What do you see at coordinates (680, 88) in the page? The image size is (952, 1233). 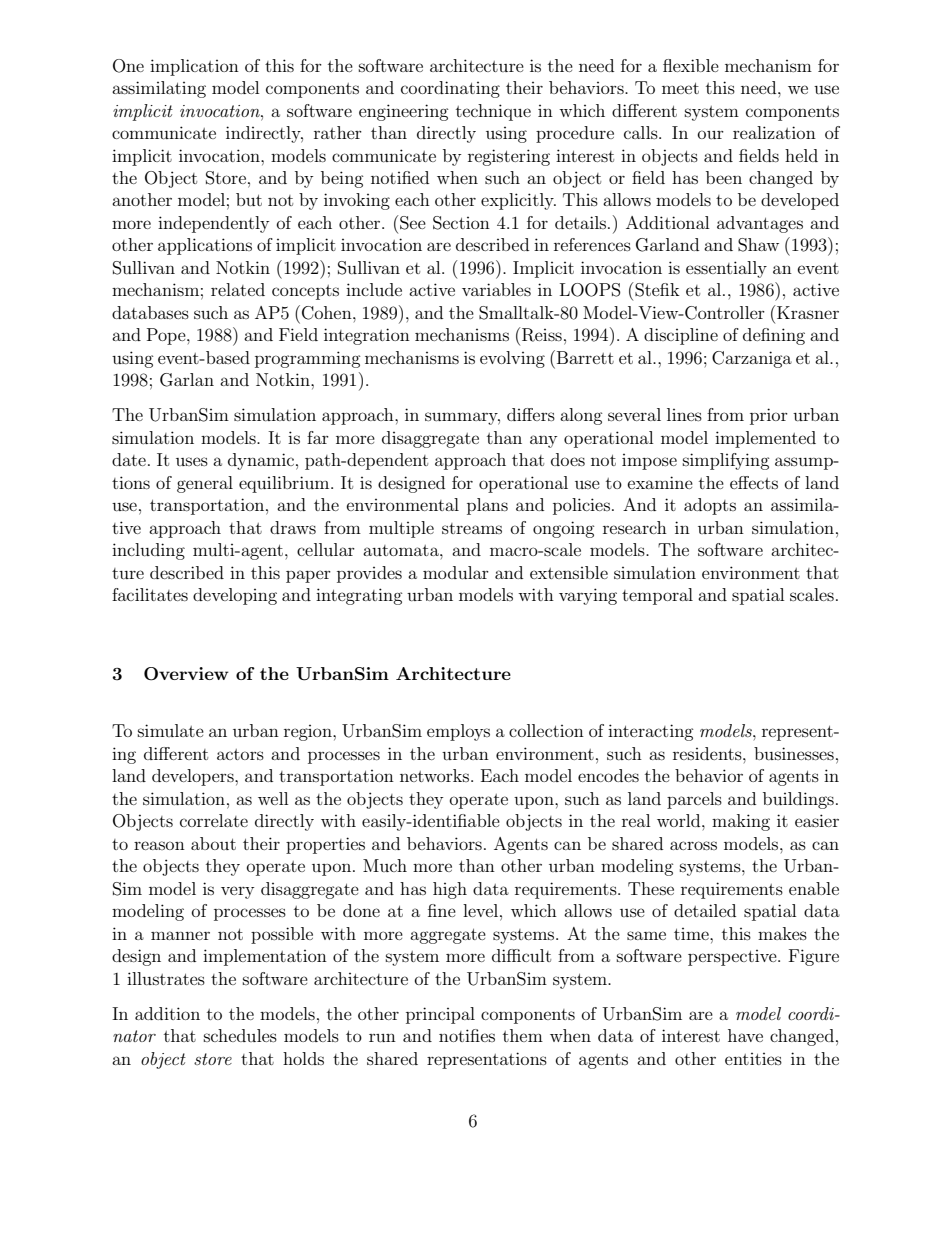 I see `meet` at bounding box center [680, 88].
